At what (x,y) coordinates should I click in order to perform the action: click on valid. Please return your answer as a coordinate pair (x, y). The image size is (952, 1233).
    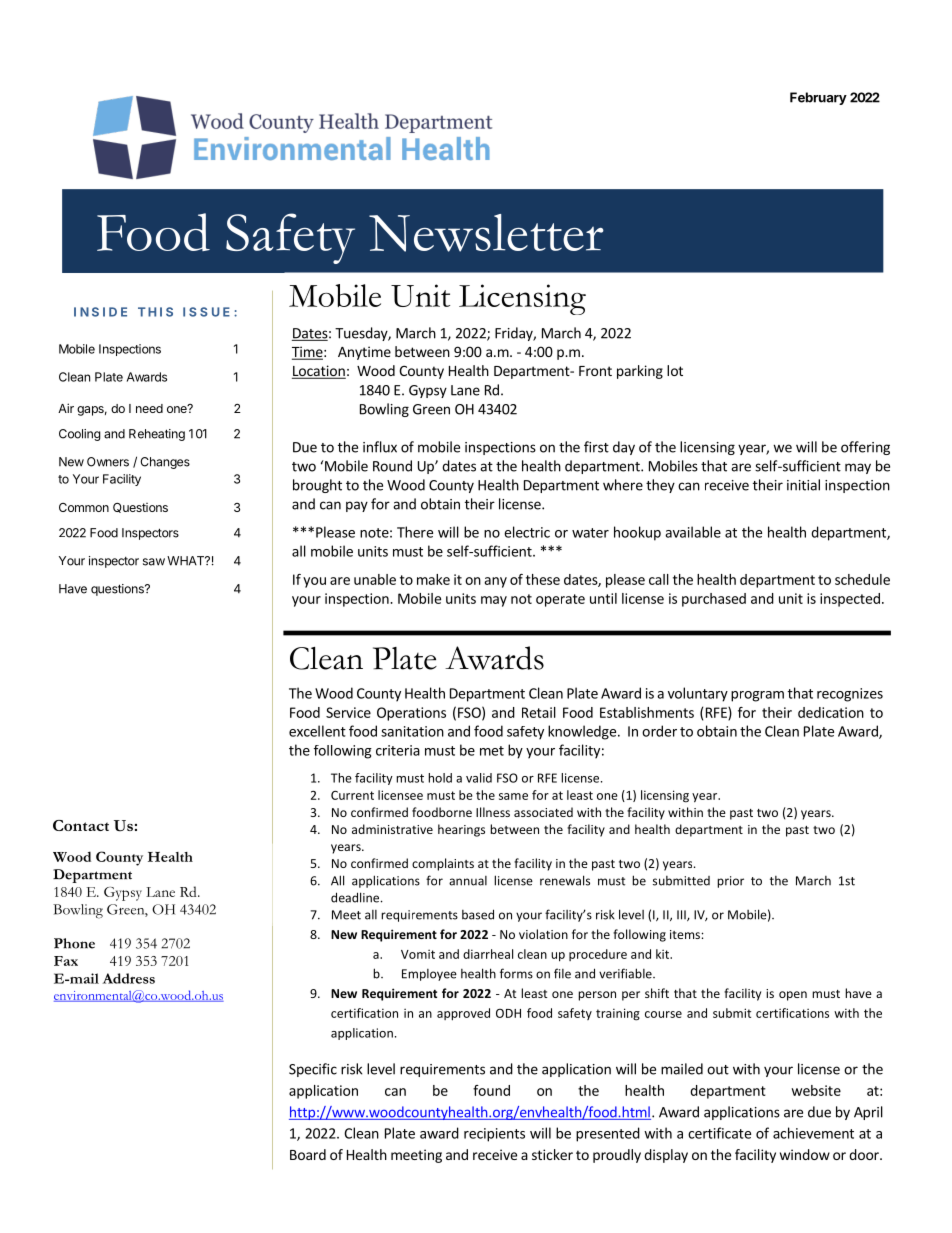
    Looking at the image, I should click on (479, 778).
